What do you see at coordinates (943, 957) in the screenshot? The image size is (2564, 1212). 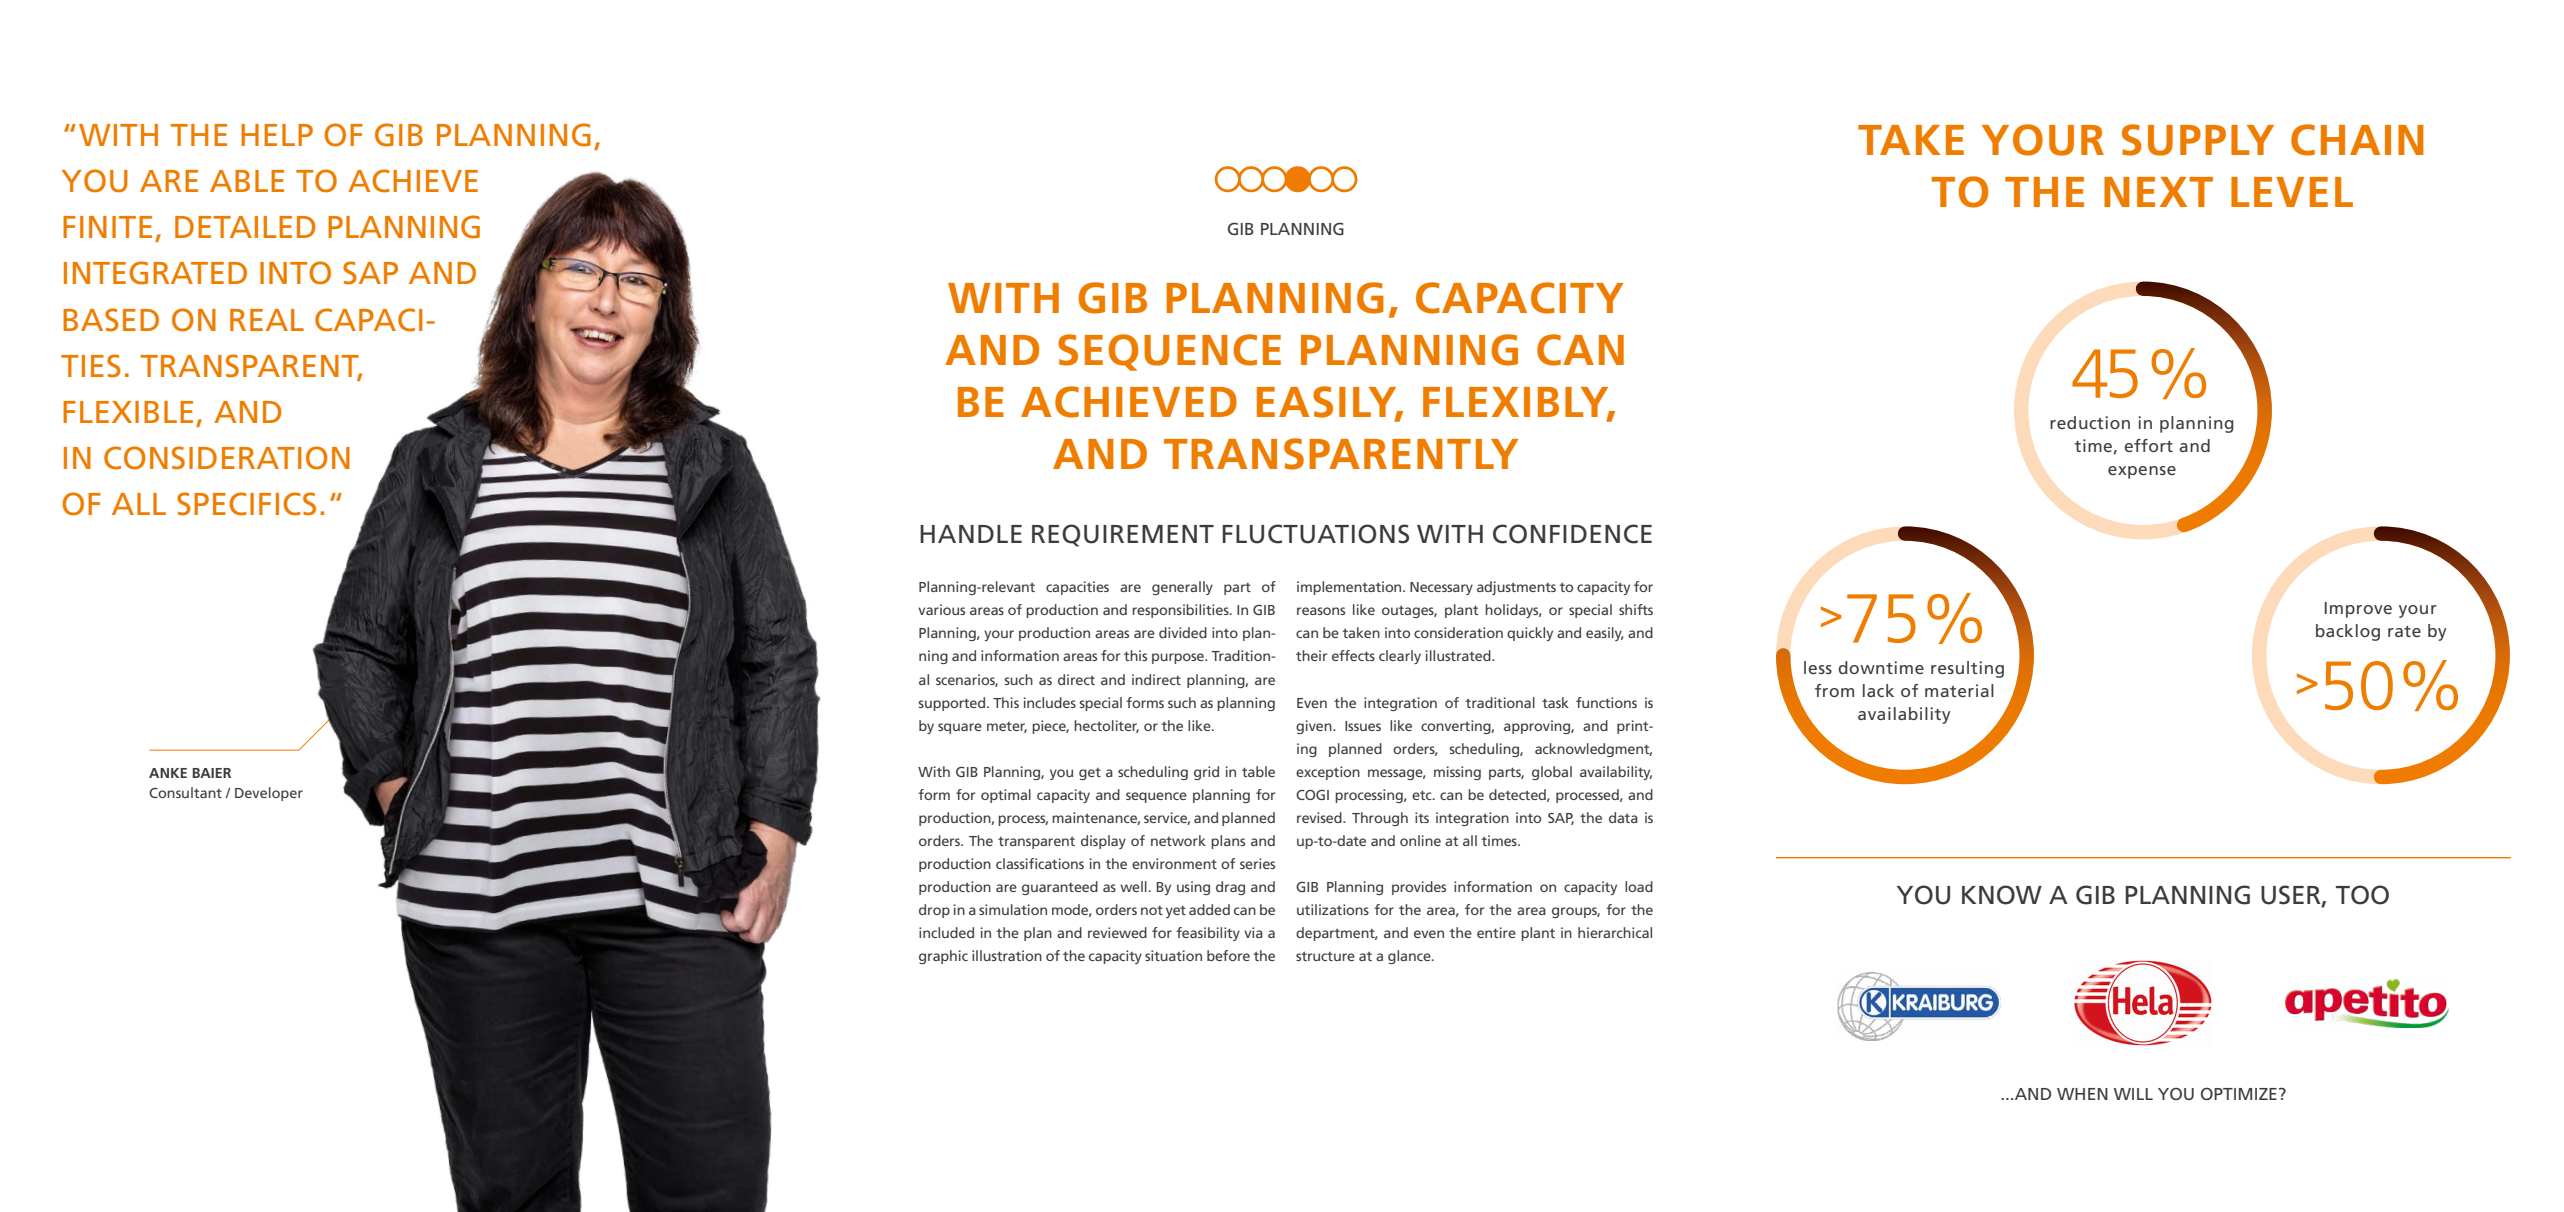 I see `graphic` at bounding box center [943, 957].
